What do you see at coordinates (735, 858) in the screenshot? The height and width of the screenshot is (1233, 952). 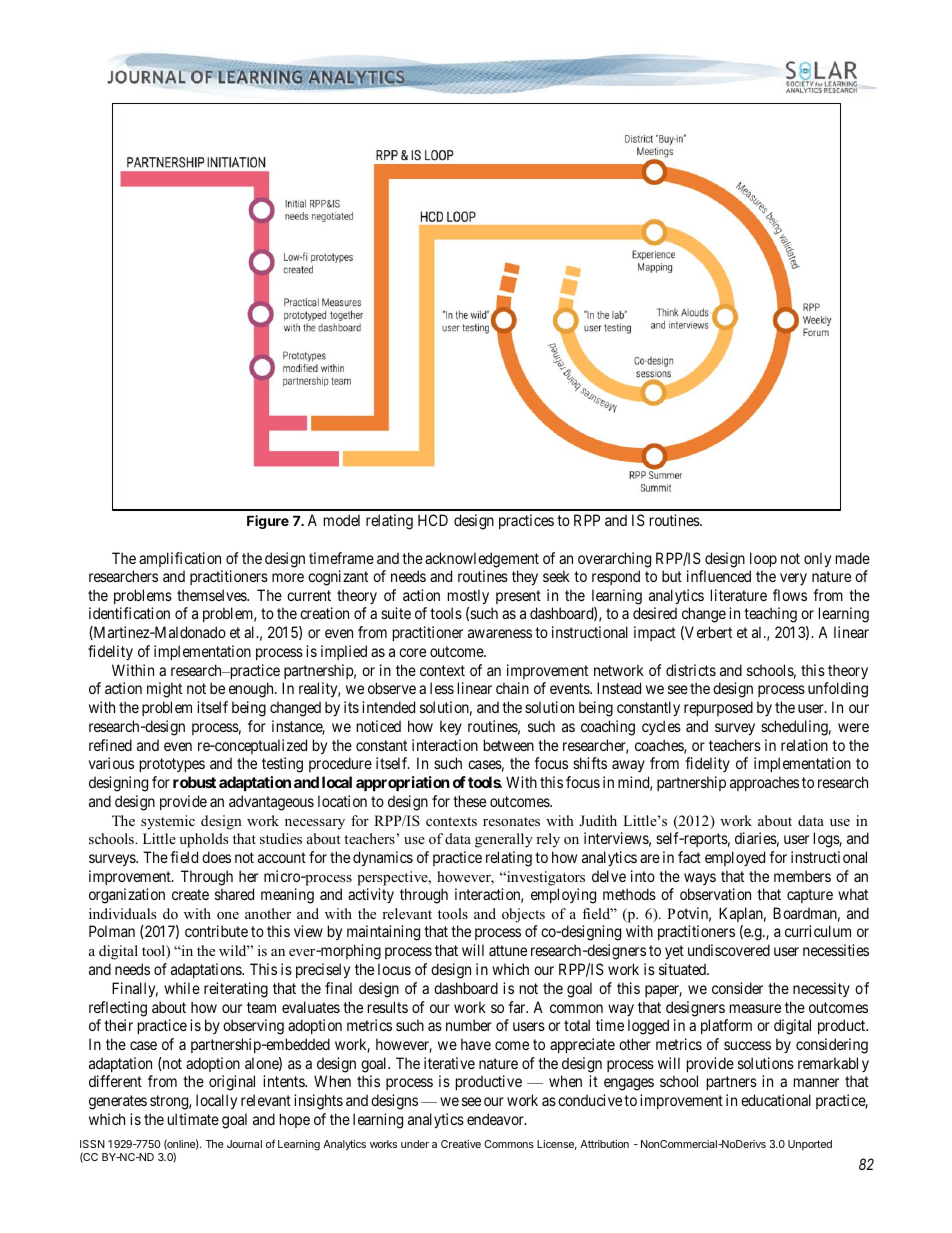 I see `employed` at bounding box center [735, 858].
